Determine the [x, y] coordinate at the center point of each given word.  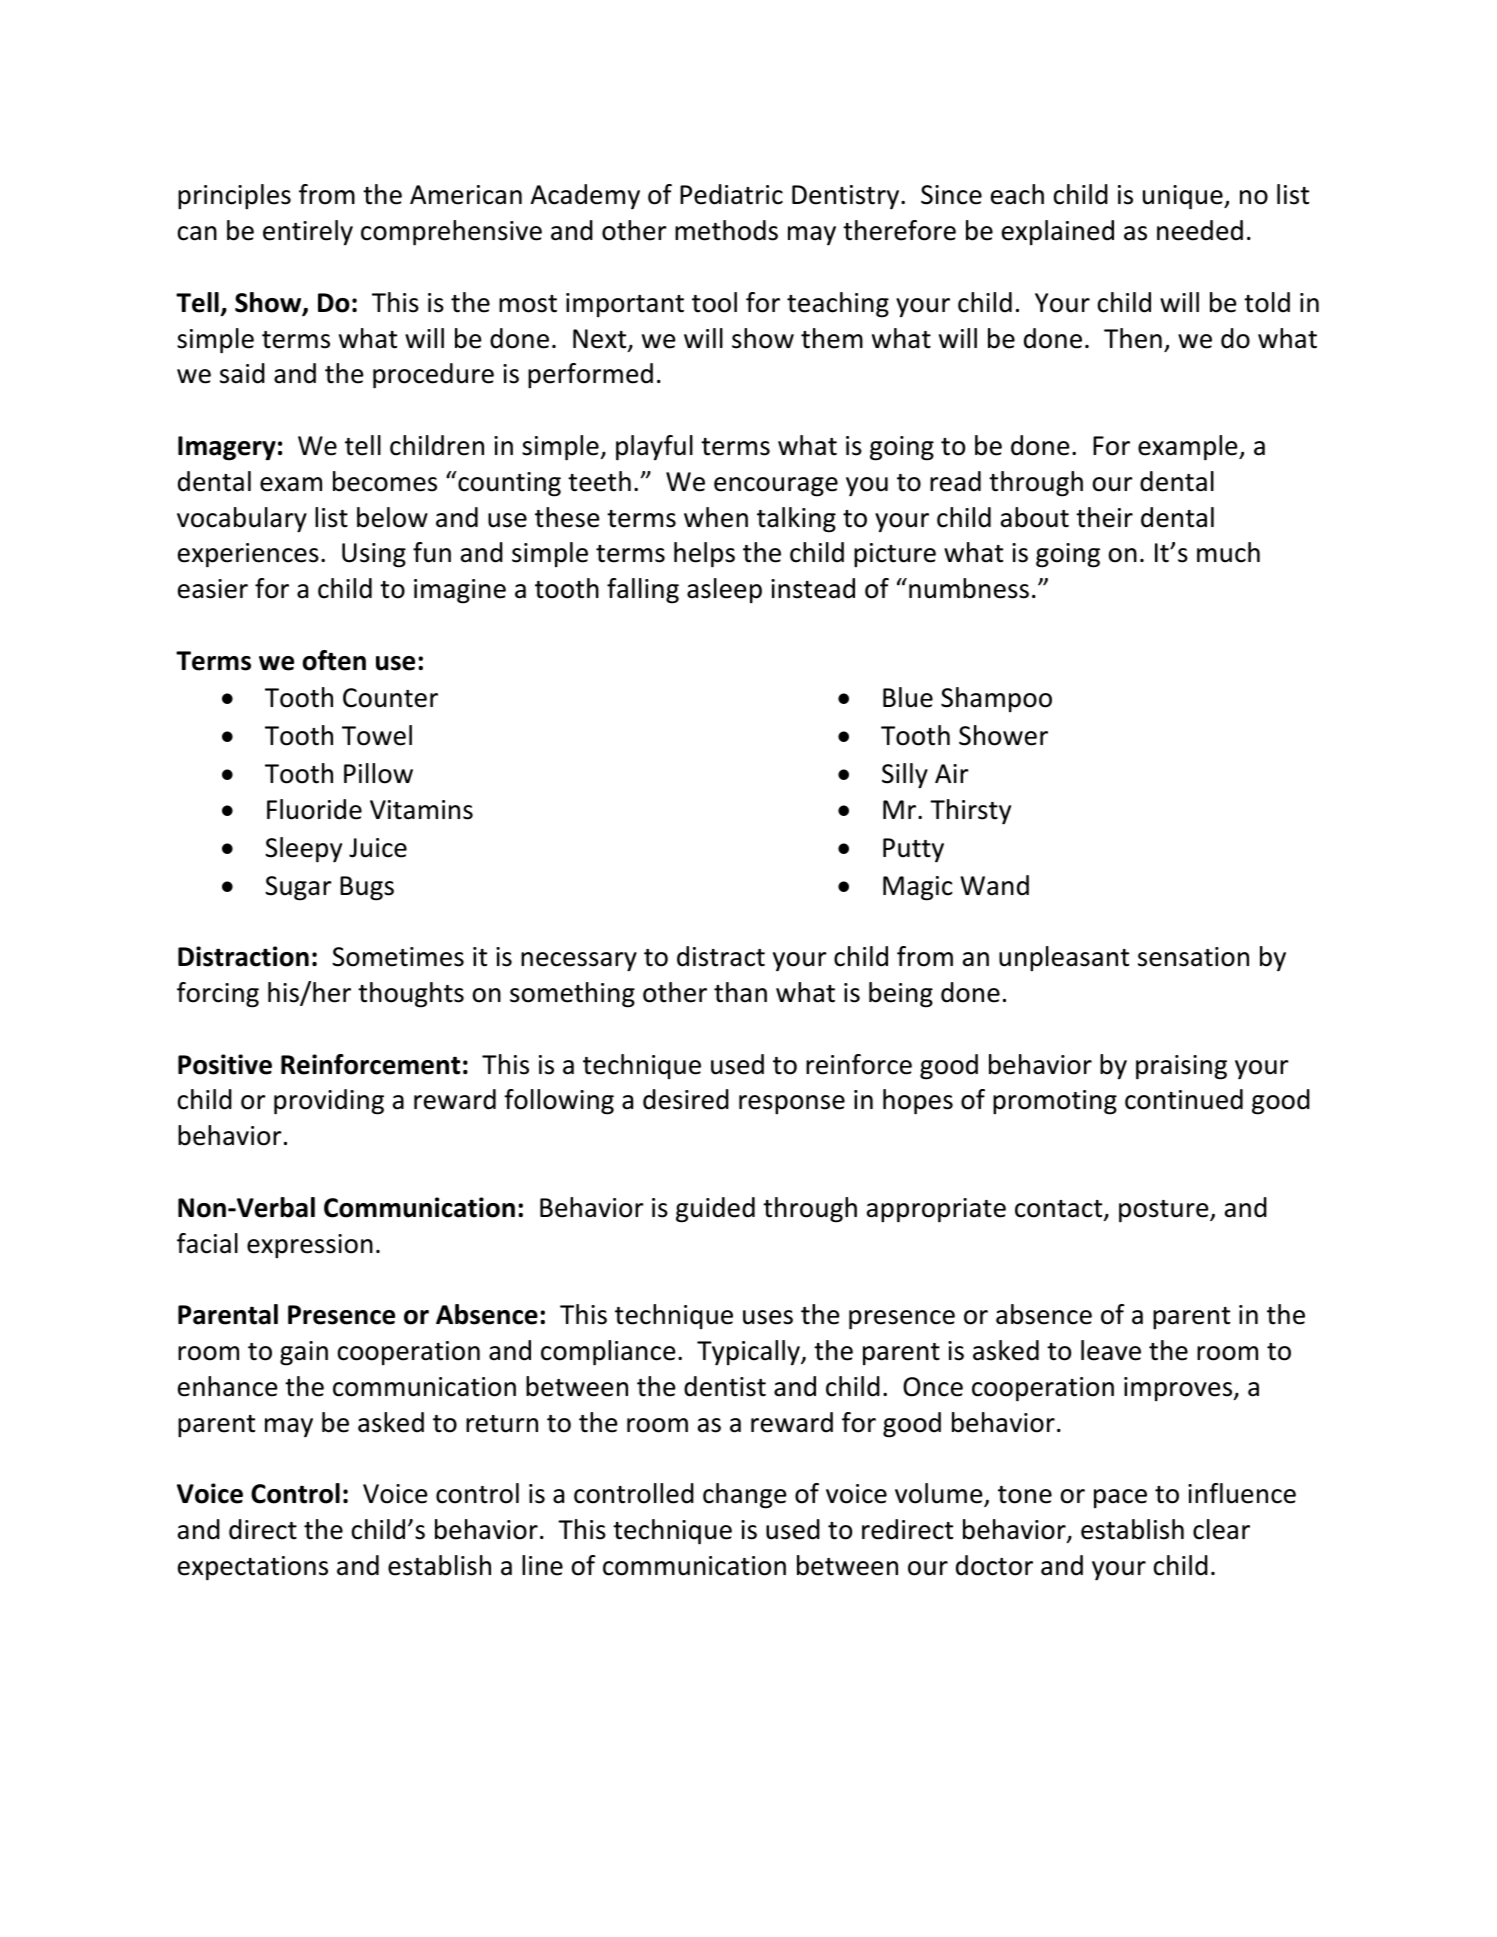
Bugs [367, 888]
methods [726, 230]
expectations [253, 1568]
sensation [1193, 957]
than [740, 992]
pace [1120, 1498]
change [744, 1496]
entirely [308, 233]
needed [1200, 230]
